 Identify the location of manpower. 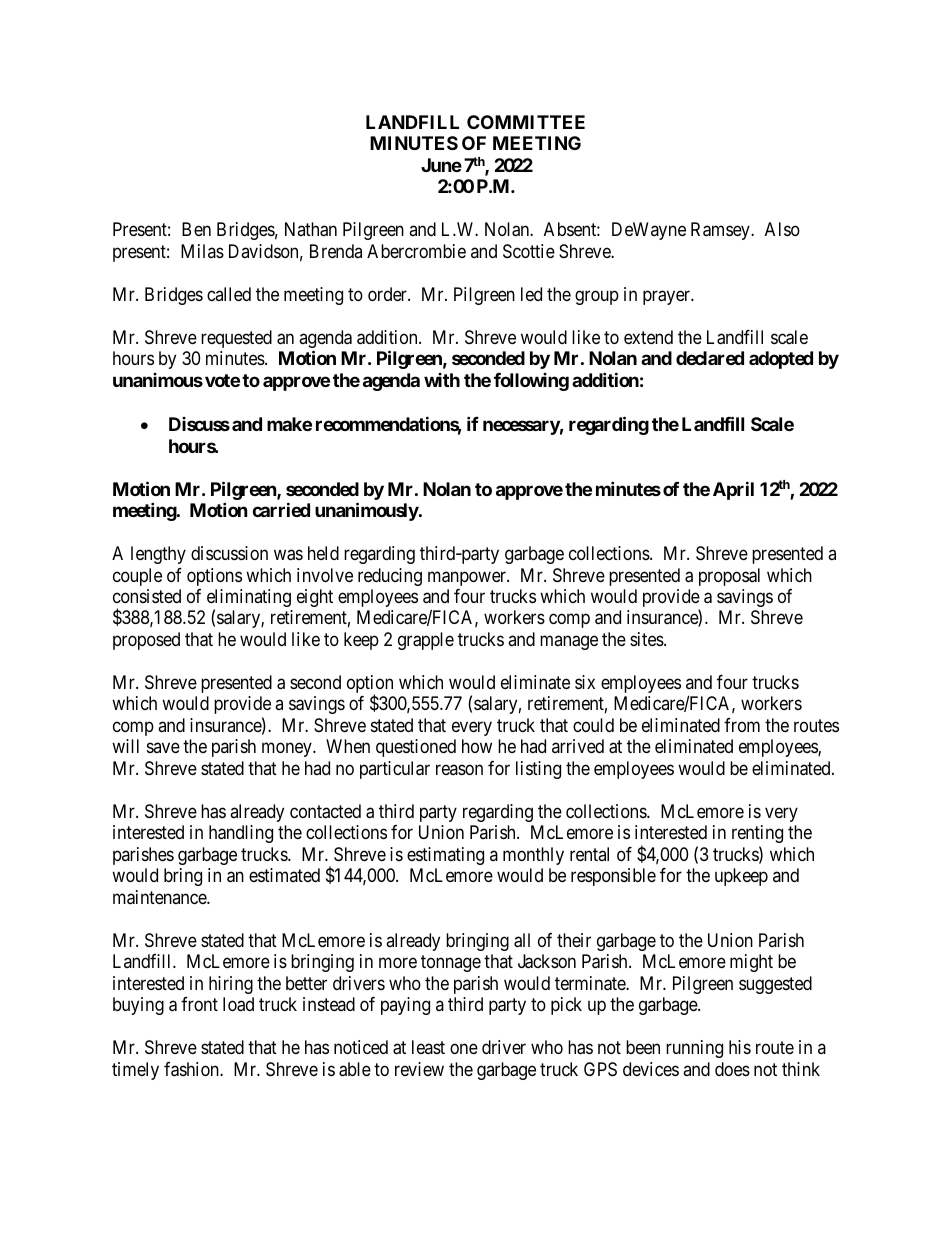
(468, 578).
